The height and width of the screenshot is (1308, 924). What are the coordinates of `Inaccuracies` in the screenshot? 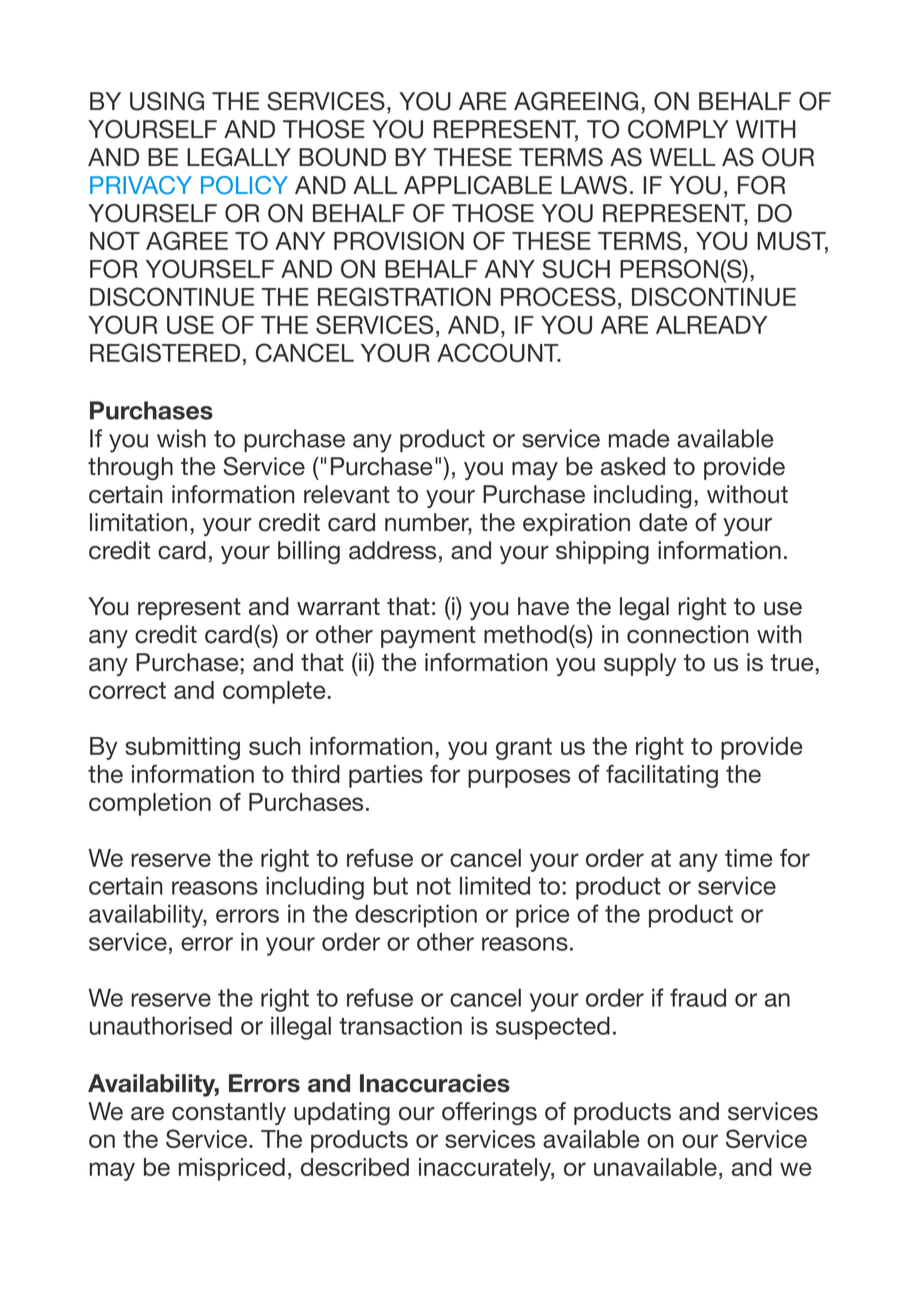 It's located at (435, 1083).
